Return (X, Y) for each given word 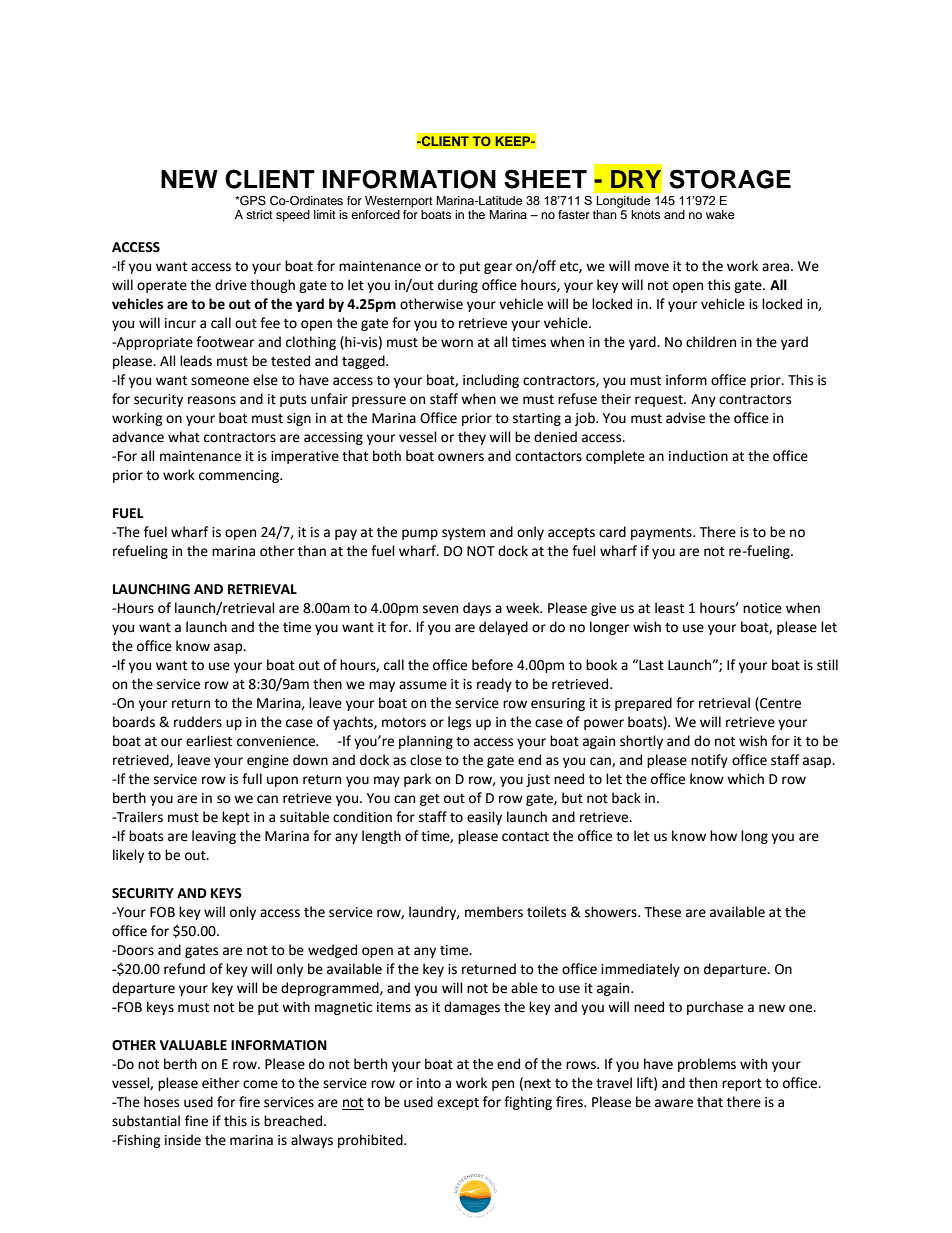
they (472, 438)
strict (259, 214)
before (492, 665)
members (494, 912)
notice (762, 608)
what (184, 437)
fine (196, 1121)
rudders (198, 722)
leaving (214, 837)
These (662, 912)
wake (720, 214)
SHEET (545, 179)
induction (698, 456)
